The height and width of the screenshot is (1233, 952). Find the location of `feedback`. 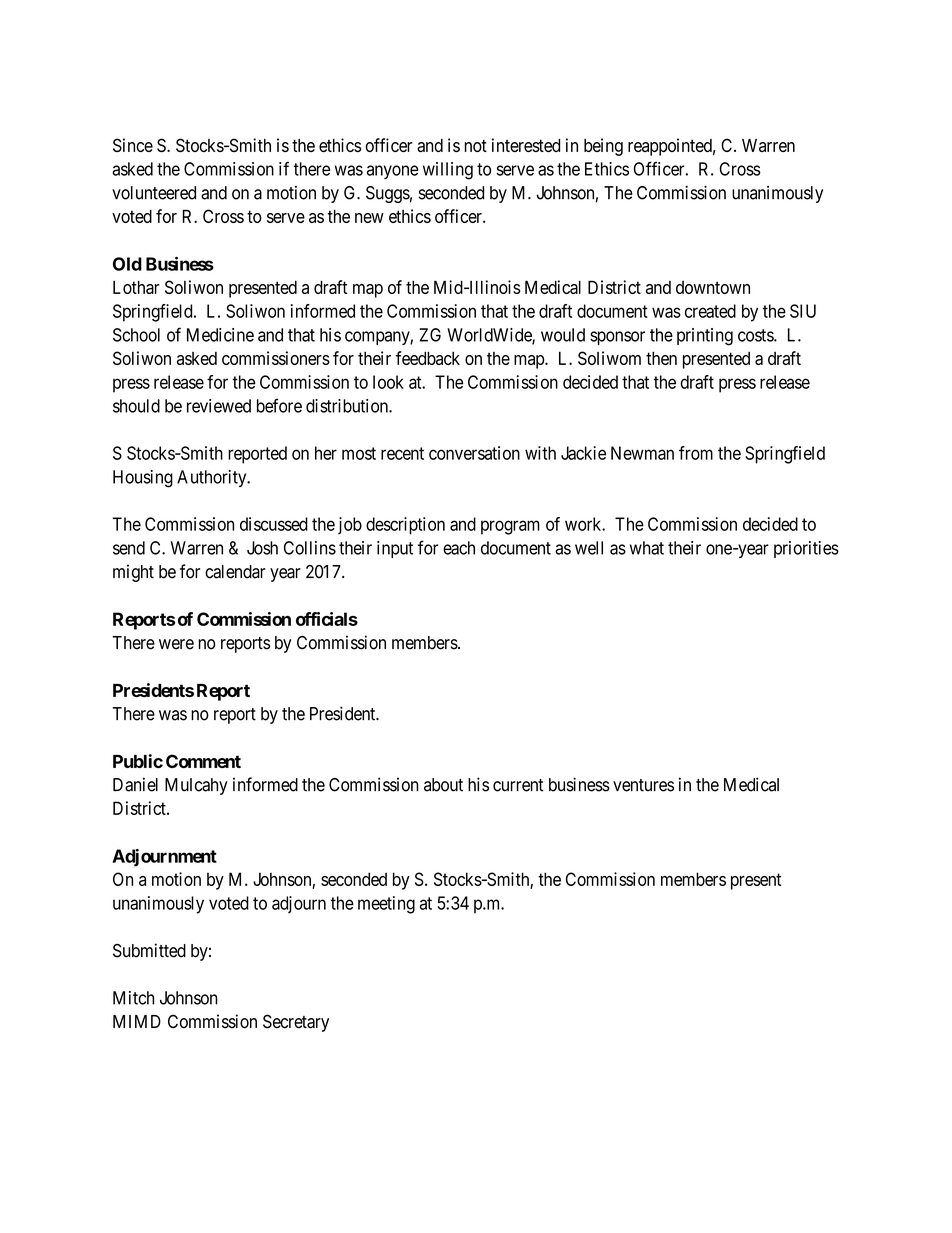

feedback is located at coordinates (428, 358).
